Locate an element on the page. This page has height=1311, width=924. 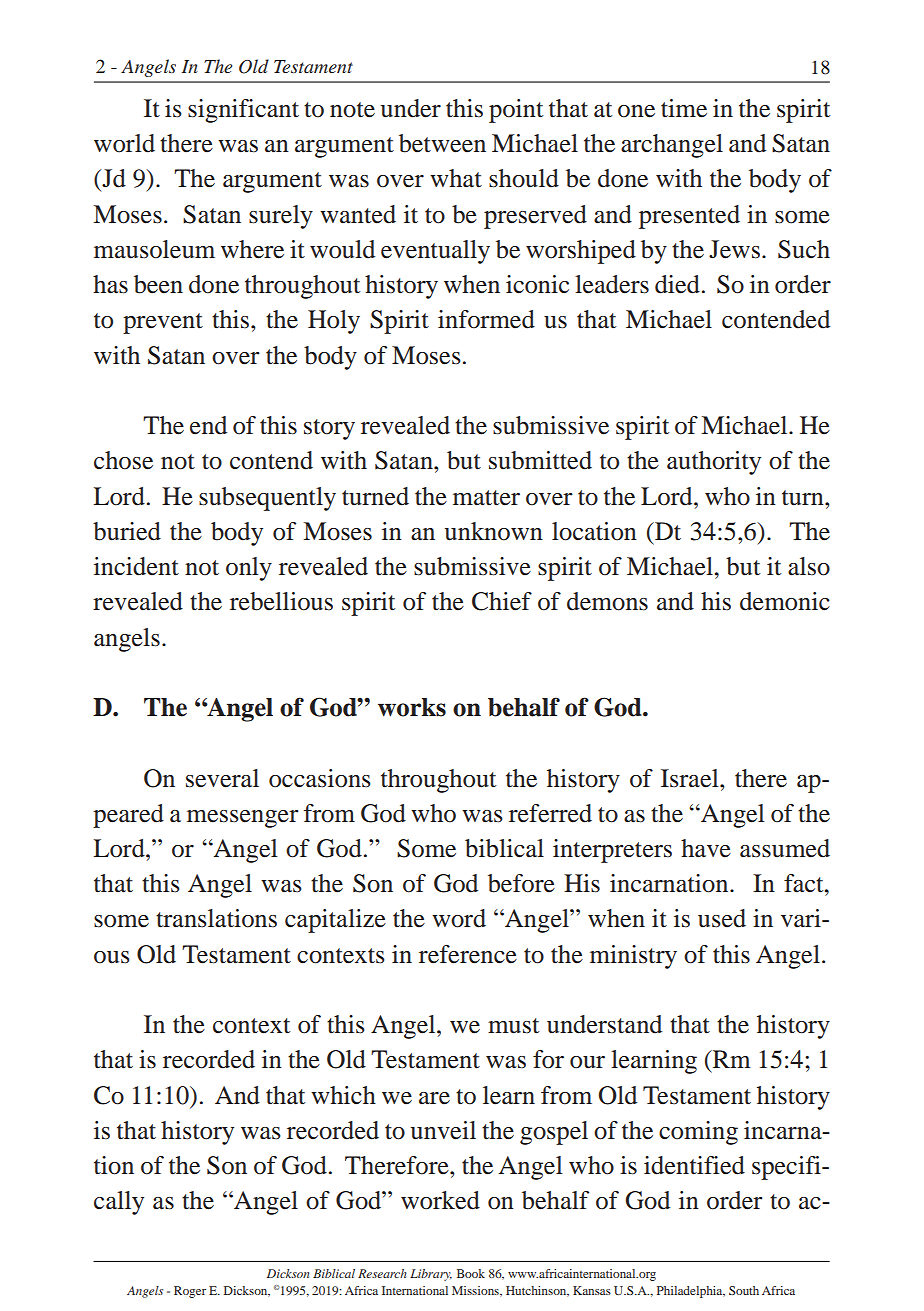
significant is located at coordinates (243, 111).
